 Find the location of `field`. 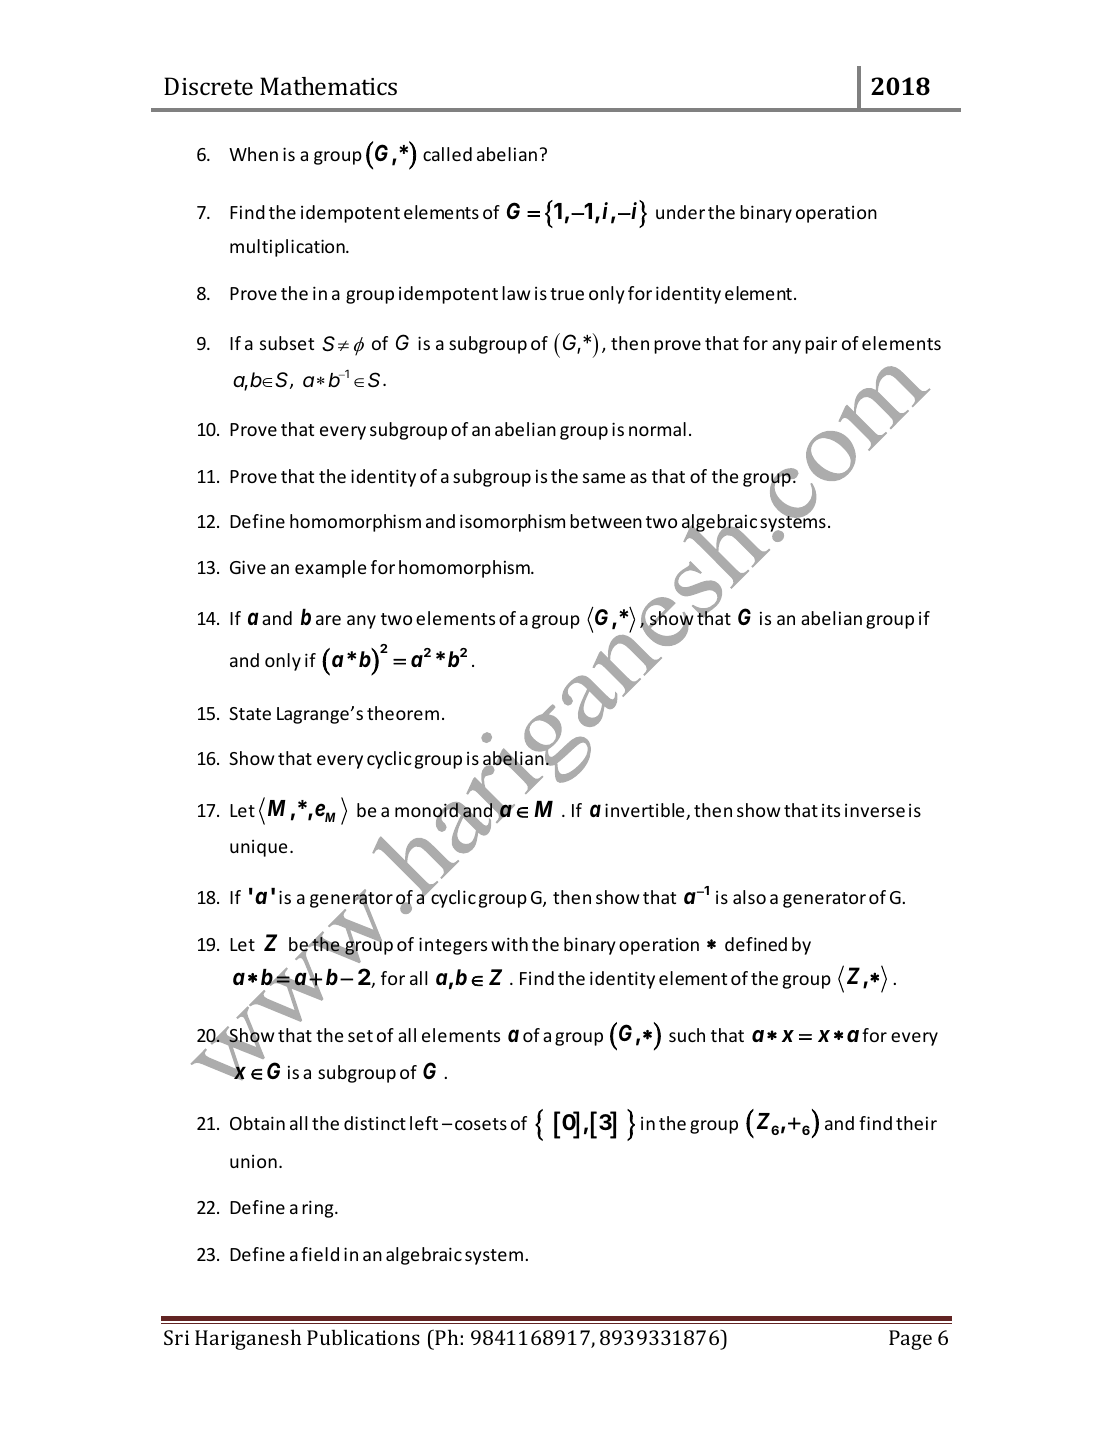

field is located at coordinates (320, 1254).
